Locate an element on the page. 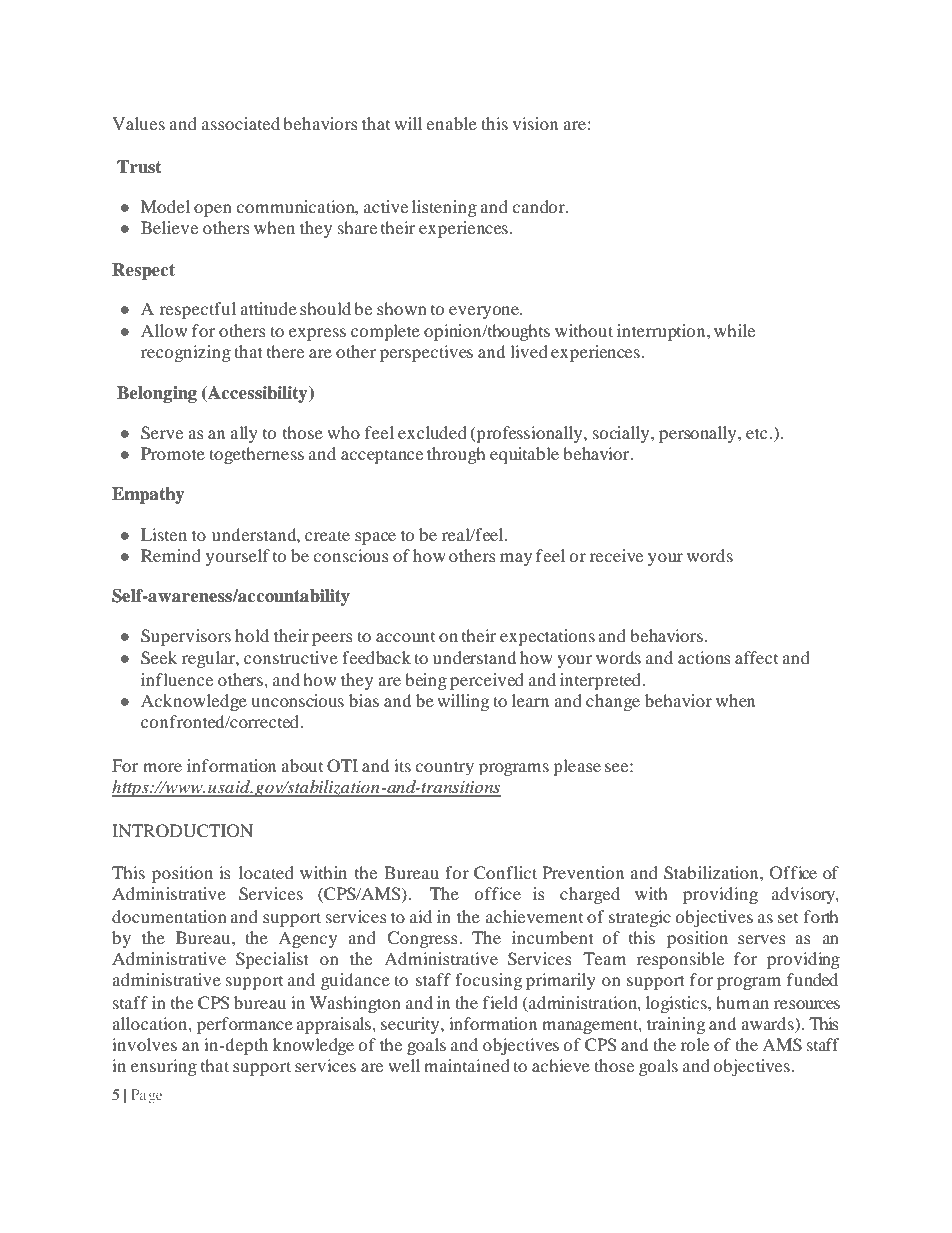 This page has height=1233, width=952. vision is located at coordinates (535, 123).
